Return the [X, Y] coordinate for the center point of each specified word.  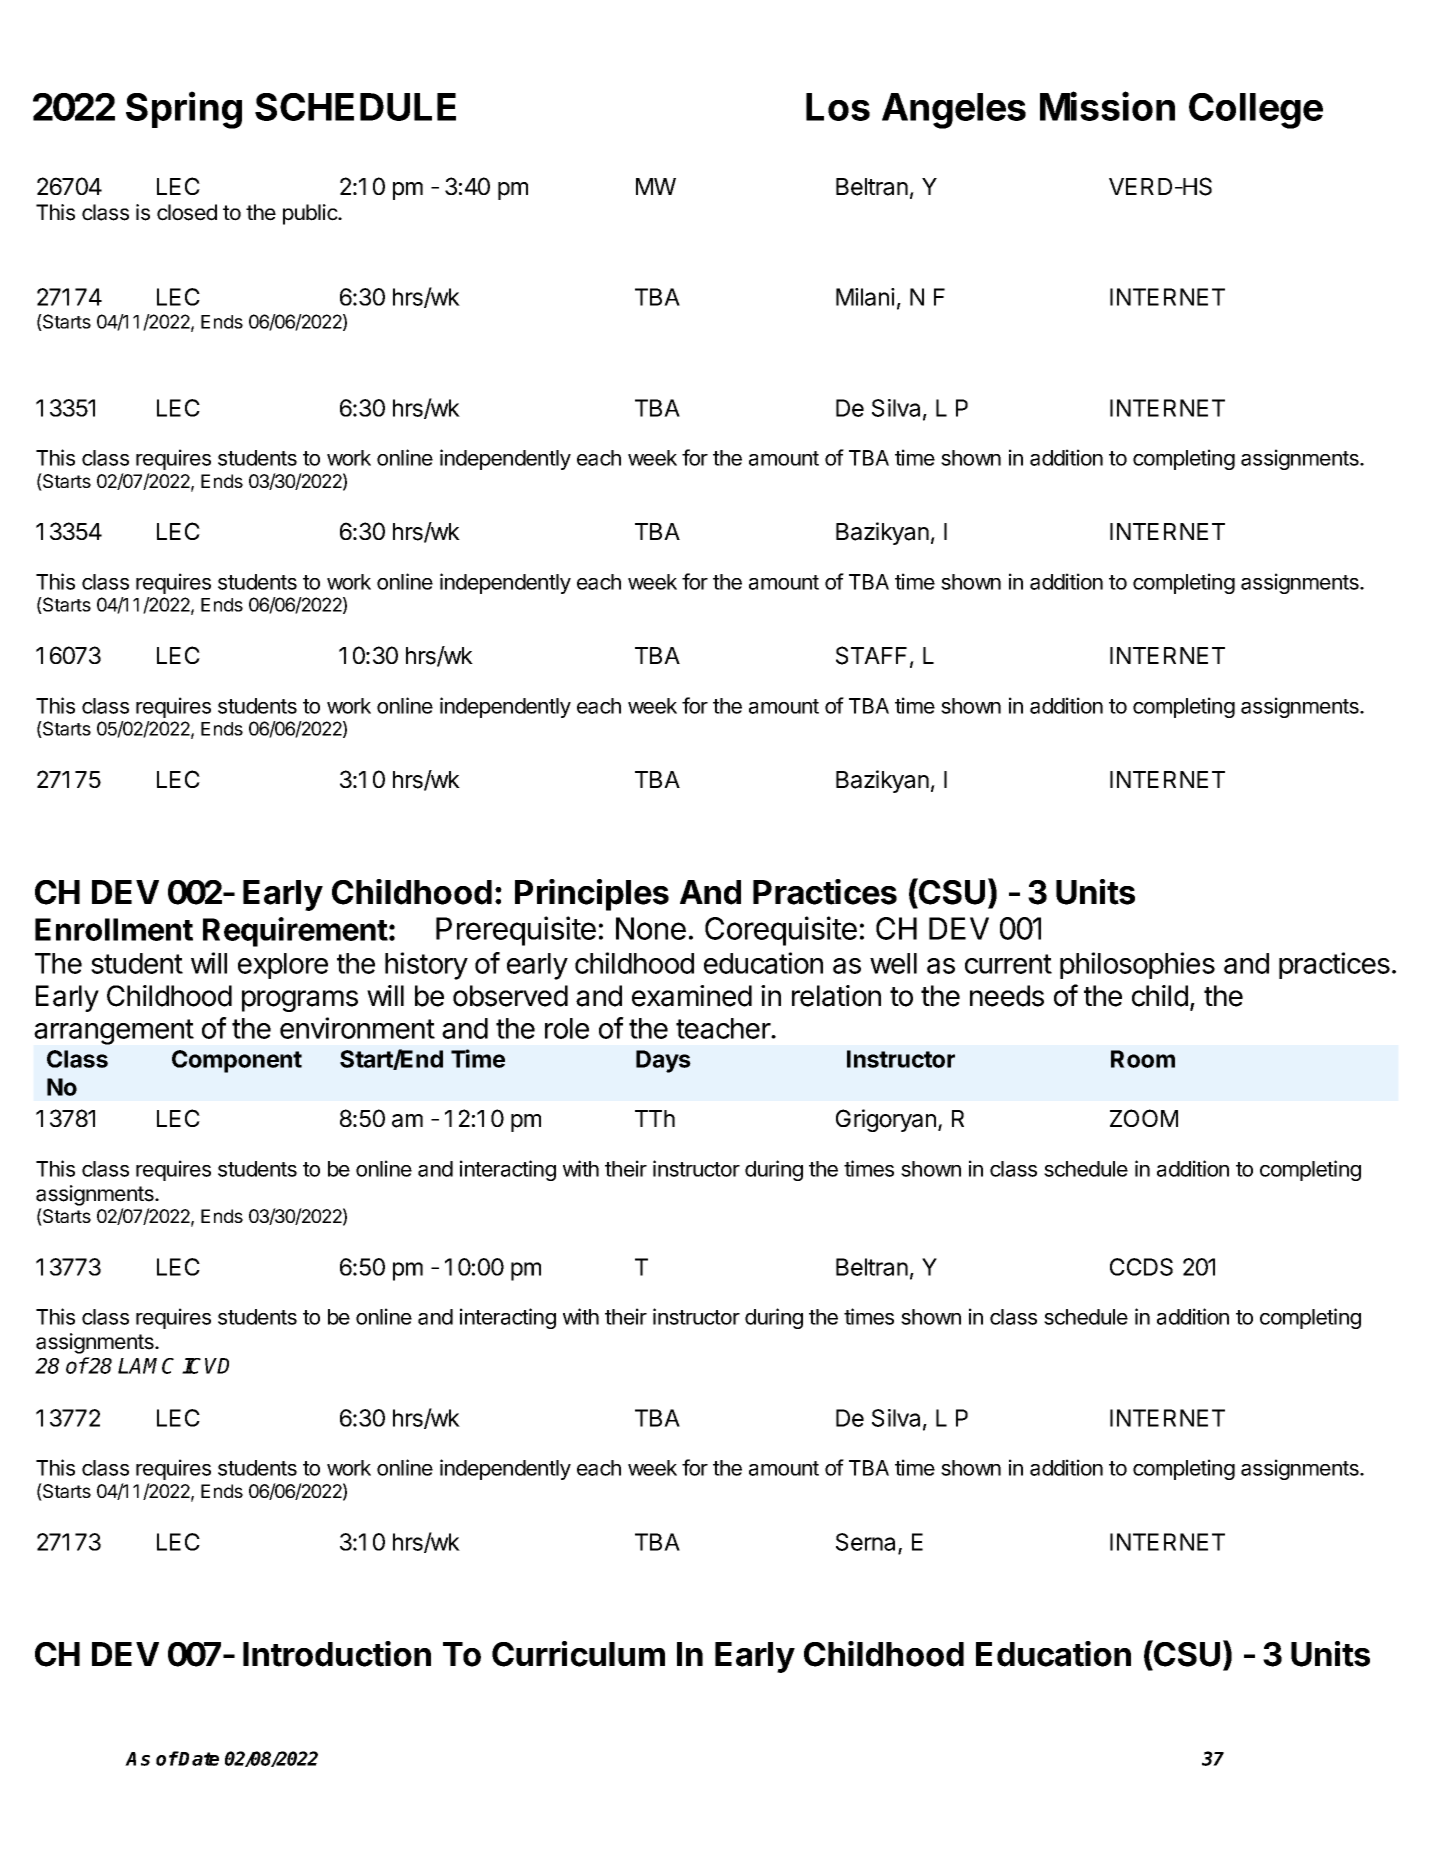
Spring [184, 110]
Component [237, 1061]
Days [663, 1061]
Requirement [295, 932]
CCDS [1141, 1267]
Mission [1107, 106]
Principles [592, 895]
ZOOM [1144, 1118]
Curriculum [578, 1654]
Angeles [954, 111]
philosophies [1137, 965]
